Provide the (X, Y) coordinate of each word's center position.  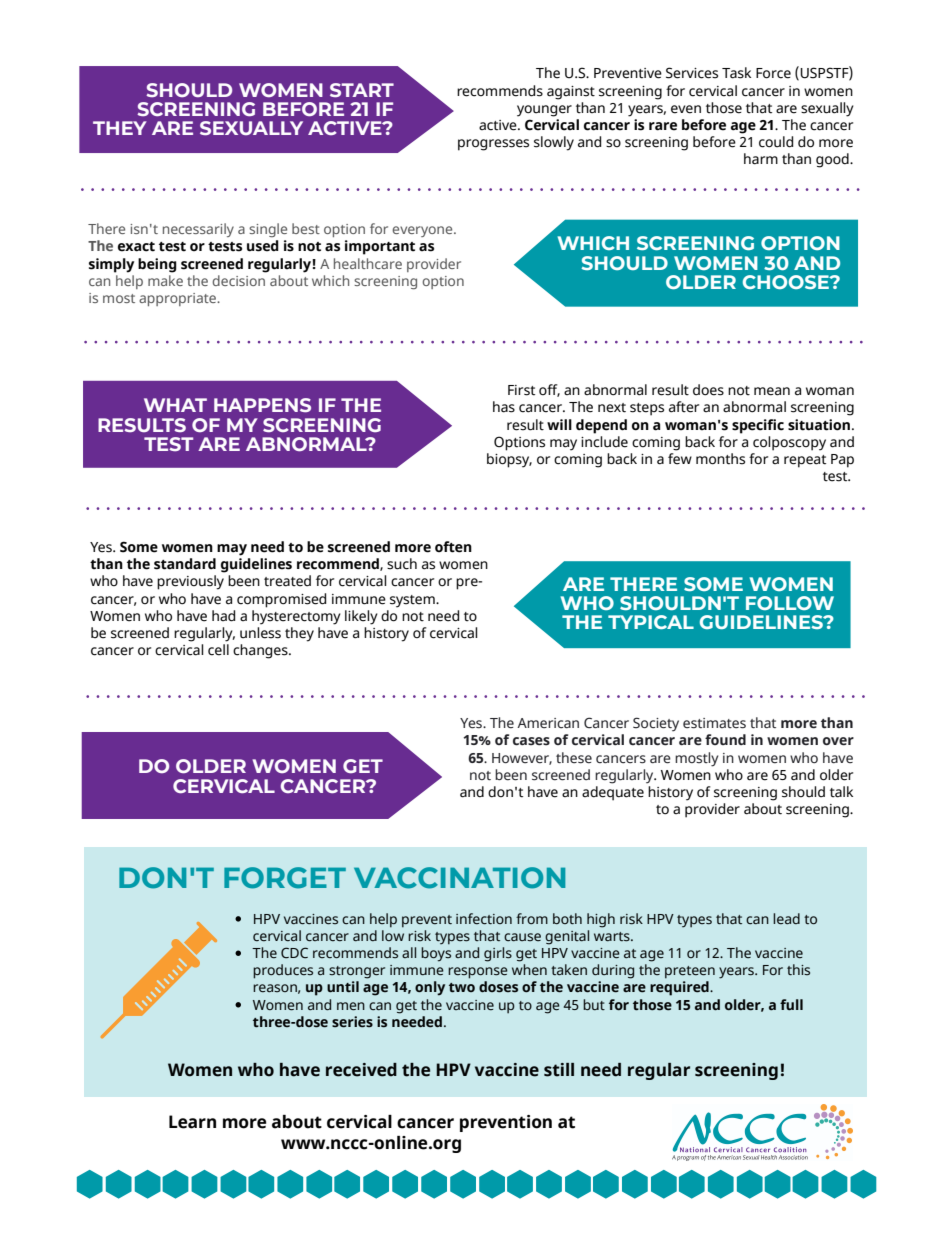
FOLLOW (790, 603)
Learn (192, 1122)
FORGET (285, 878)
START (362, 90)
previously (190, 582)
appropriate (179, 299)
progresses (493, 145)
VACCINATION (459, 878)
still (559, 1070)
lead (786, 919)
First (521, 390)
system (413, 601)
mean (772, 391)
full (791, 1005)
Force (773, 73)
